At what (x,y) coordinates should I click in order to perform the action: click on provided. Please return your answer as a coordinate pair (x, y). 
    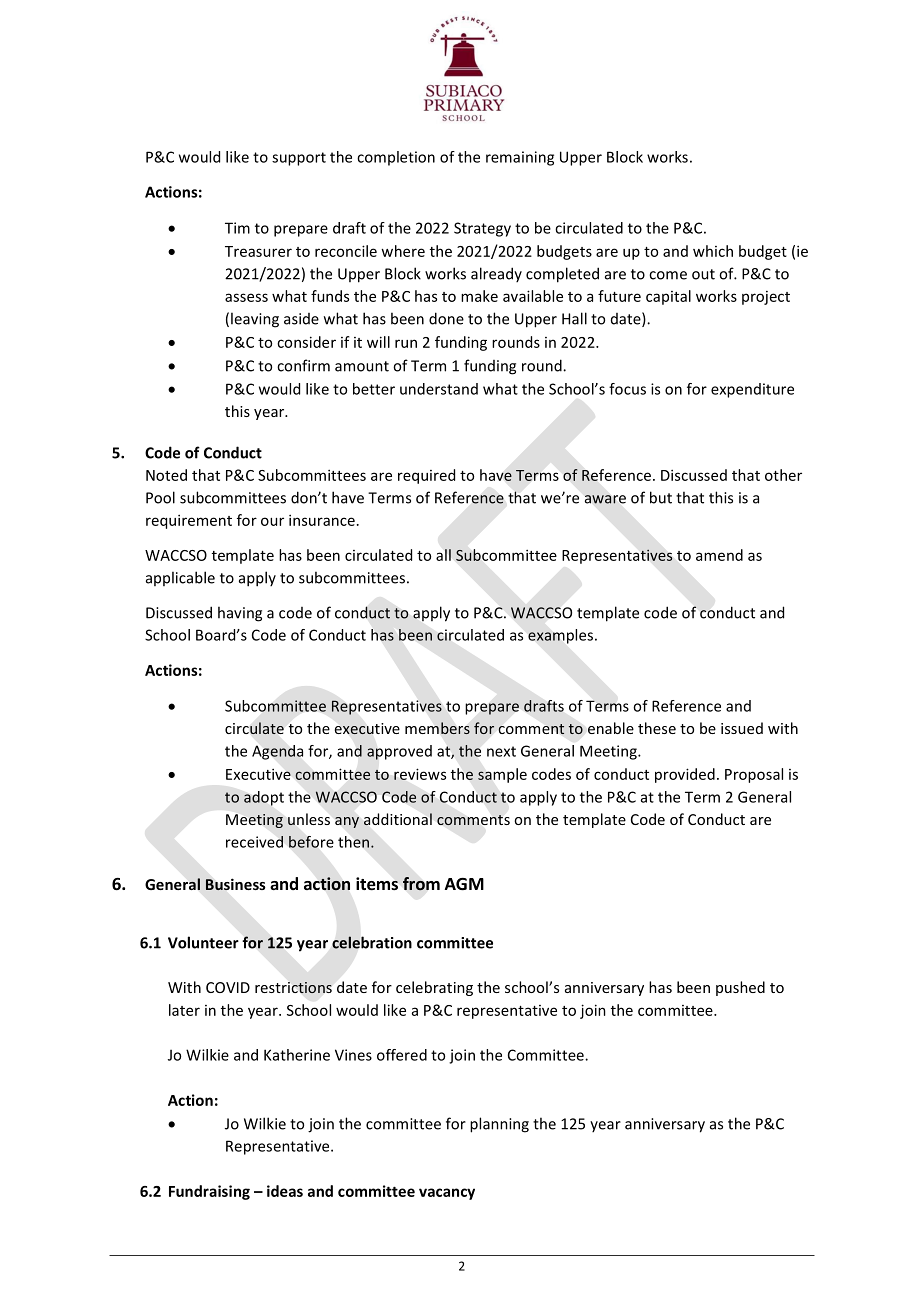
    Looking at the image, I should click on (685, 775).
